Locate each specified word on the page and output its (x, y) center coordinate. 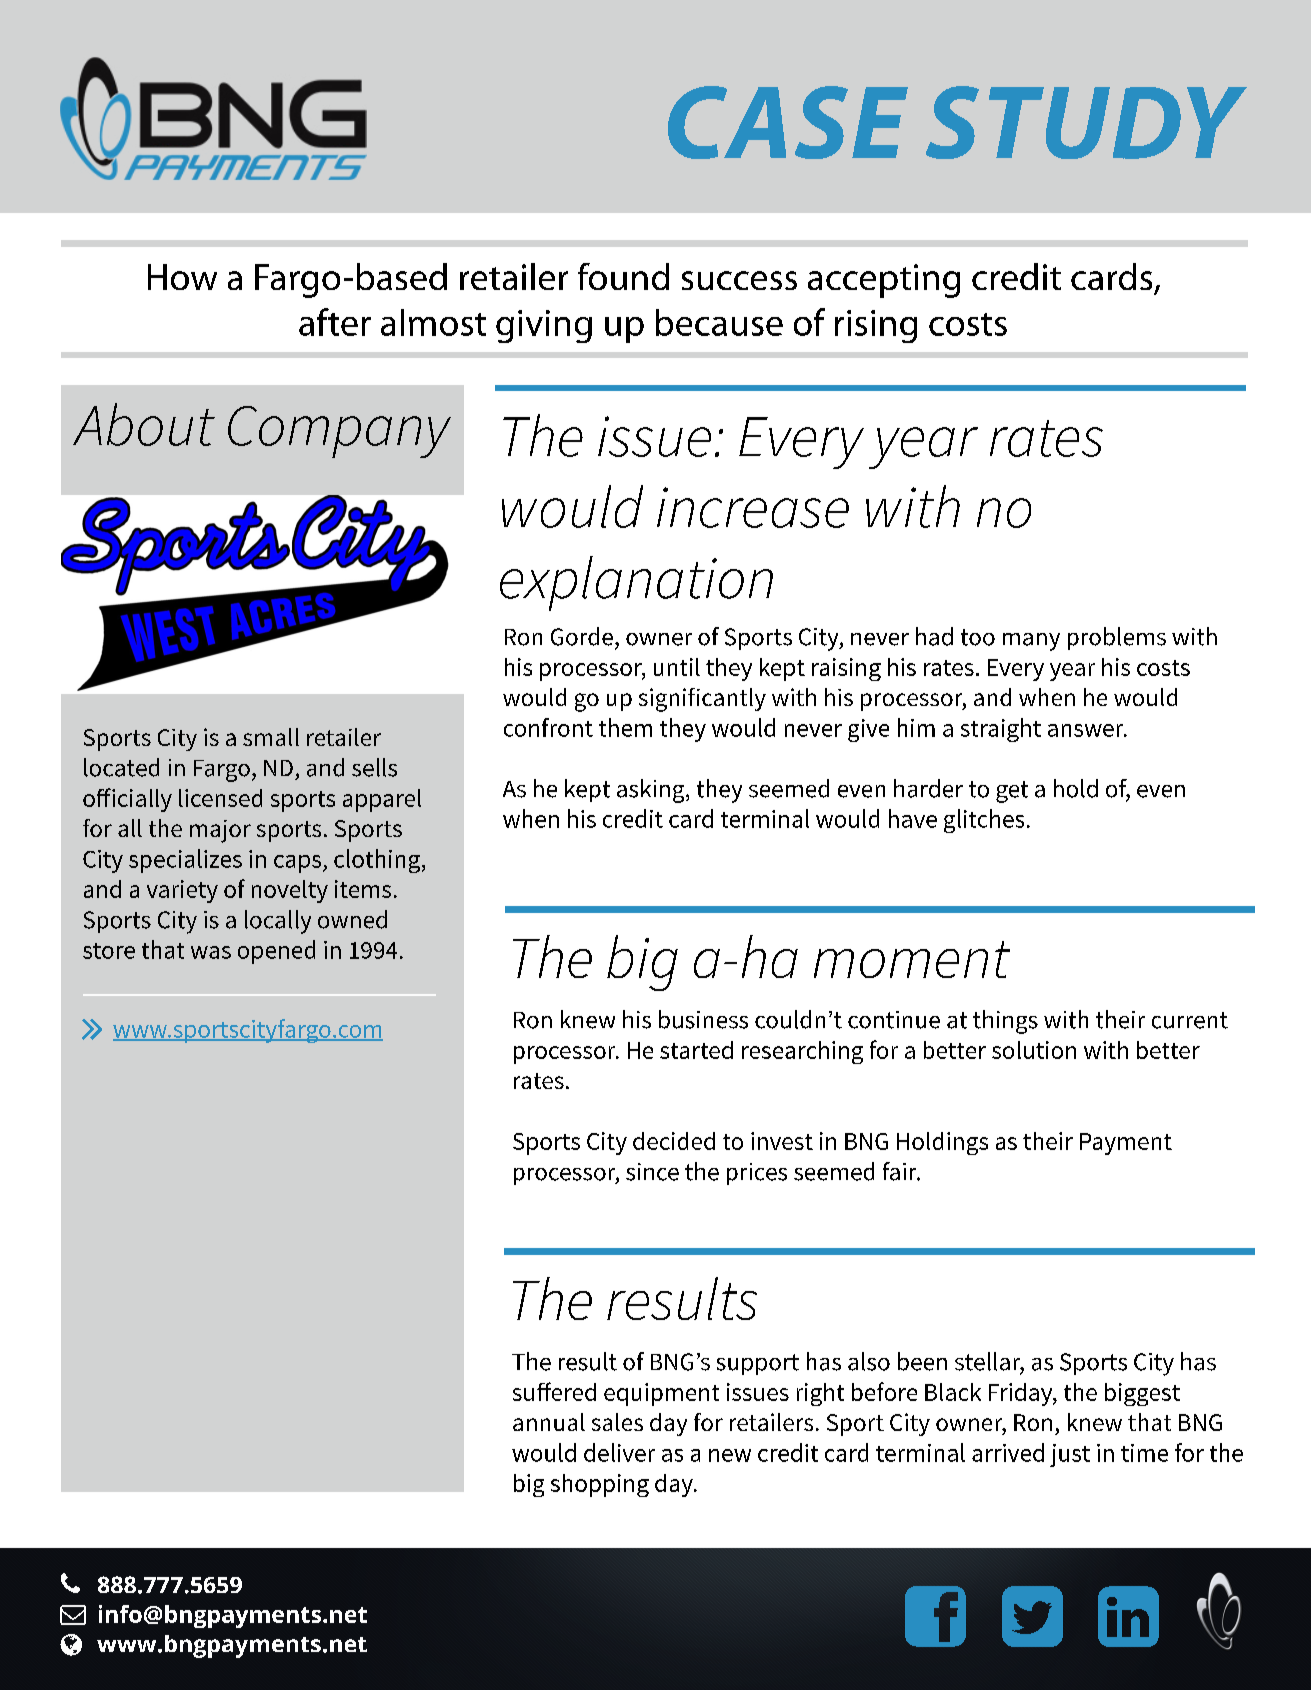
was (211, 952)
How (182, 277)
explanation (636, 583)
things (1005, 1022)
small (271, 737)
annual (549, 1422)
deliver (619, 1452)
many (1031, 642)
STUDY (1086, 122)
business (703, 1019)
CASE (788, 122)
